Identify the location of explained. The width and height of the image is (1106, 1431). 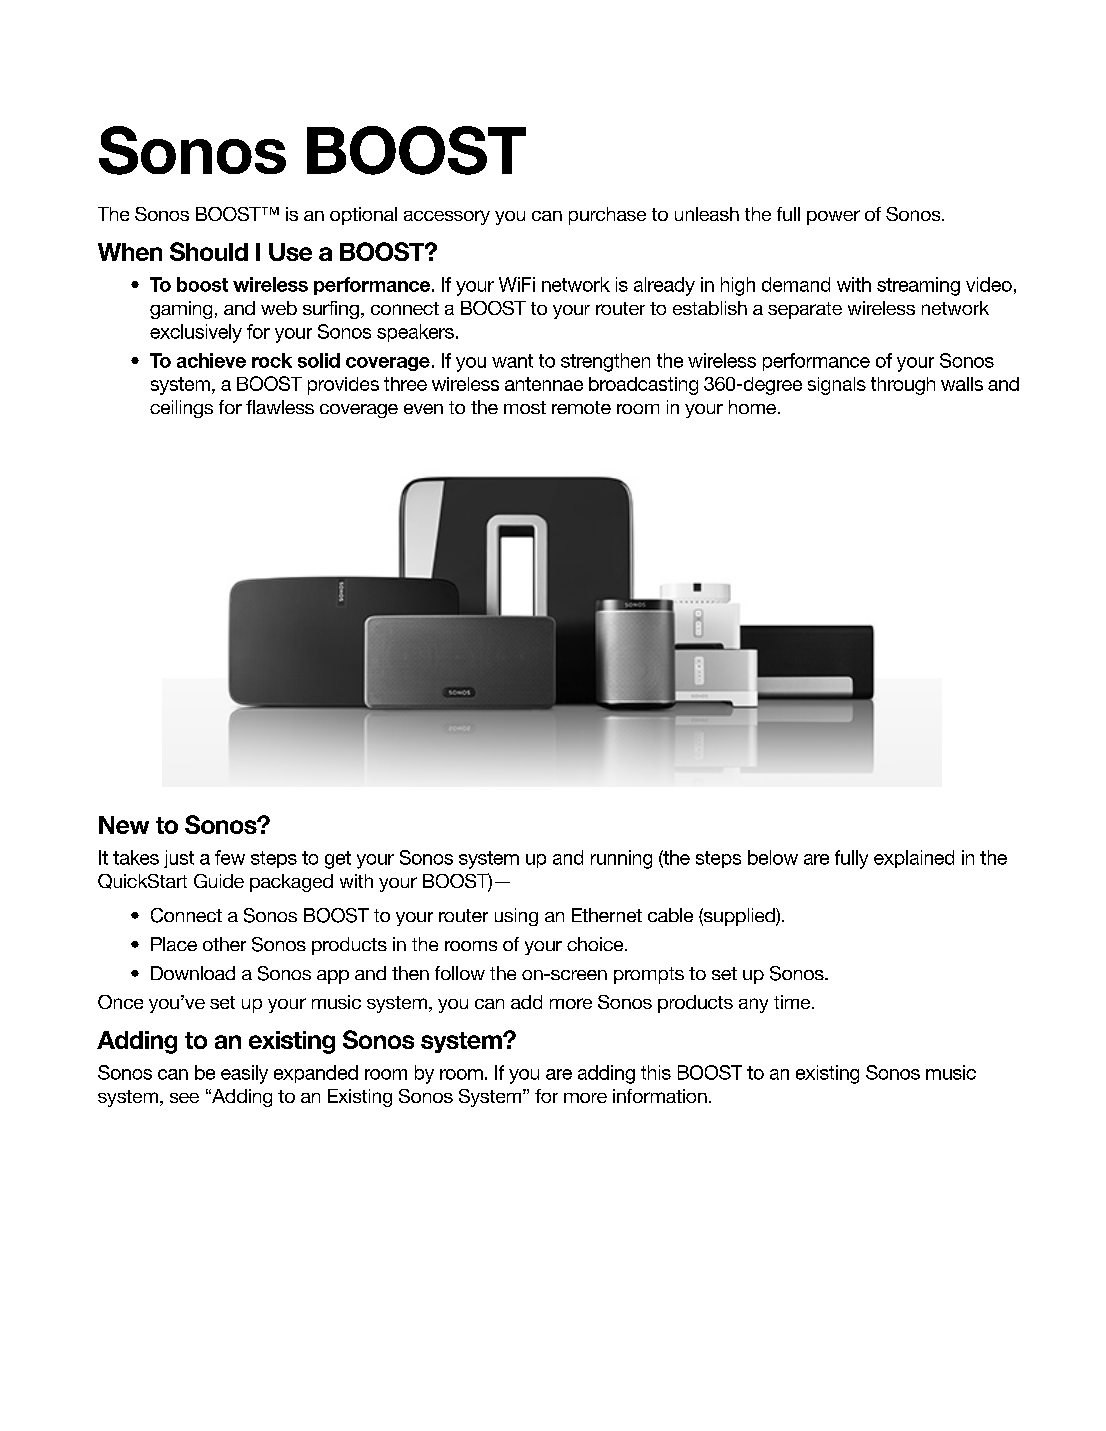
(914, 859).
